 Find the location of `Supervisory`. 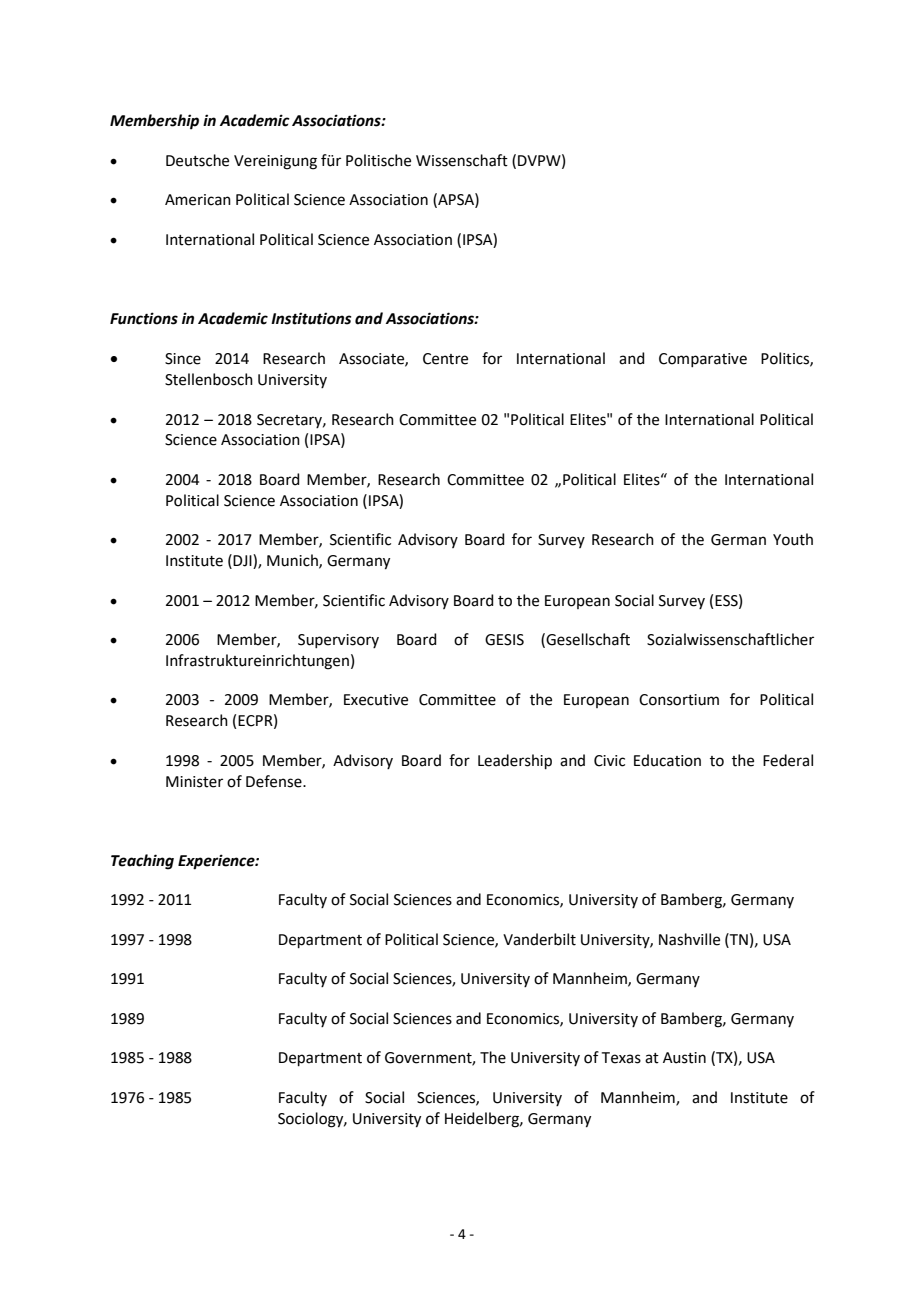

Supervisory is located at coordinates (338, 641).
